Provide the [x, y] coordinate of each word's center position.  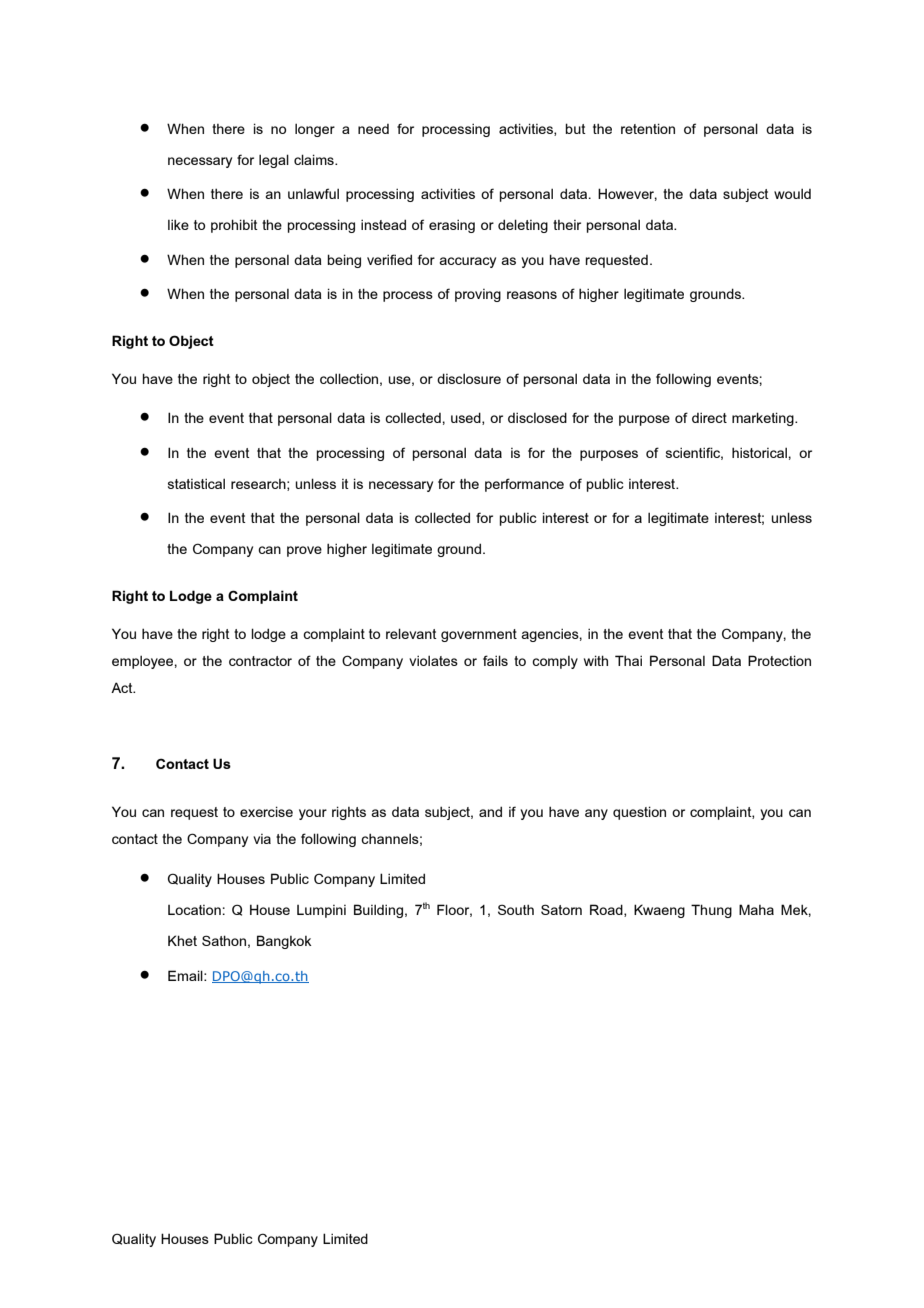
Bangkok [284, 942]
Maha [756, 909]
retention [648, 128]
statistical [196, 483]
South [516, 909]
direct [709, 417]
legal [274, 161]
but [575, 128]
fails [495, 660]
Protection [779, 660]
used [467, 418]
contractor [260, 661]
